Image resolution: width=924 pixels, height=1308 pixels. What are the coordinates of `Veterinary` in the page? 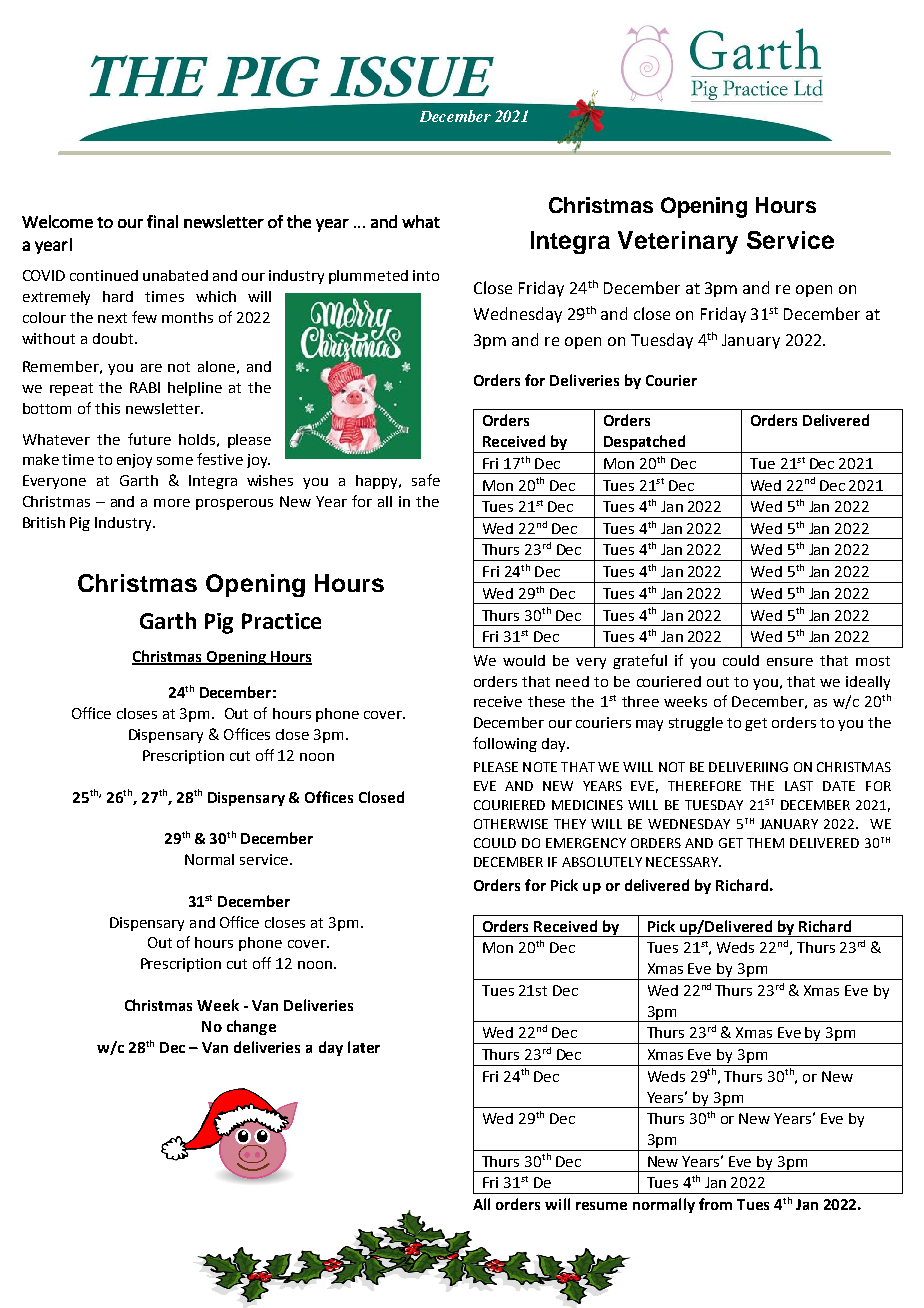 It's located at (678, 242).
